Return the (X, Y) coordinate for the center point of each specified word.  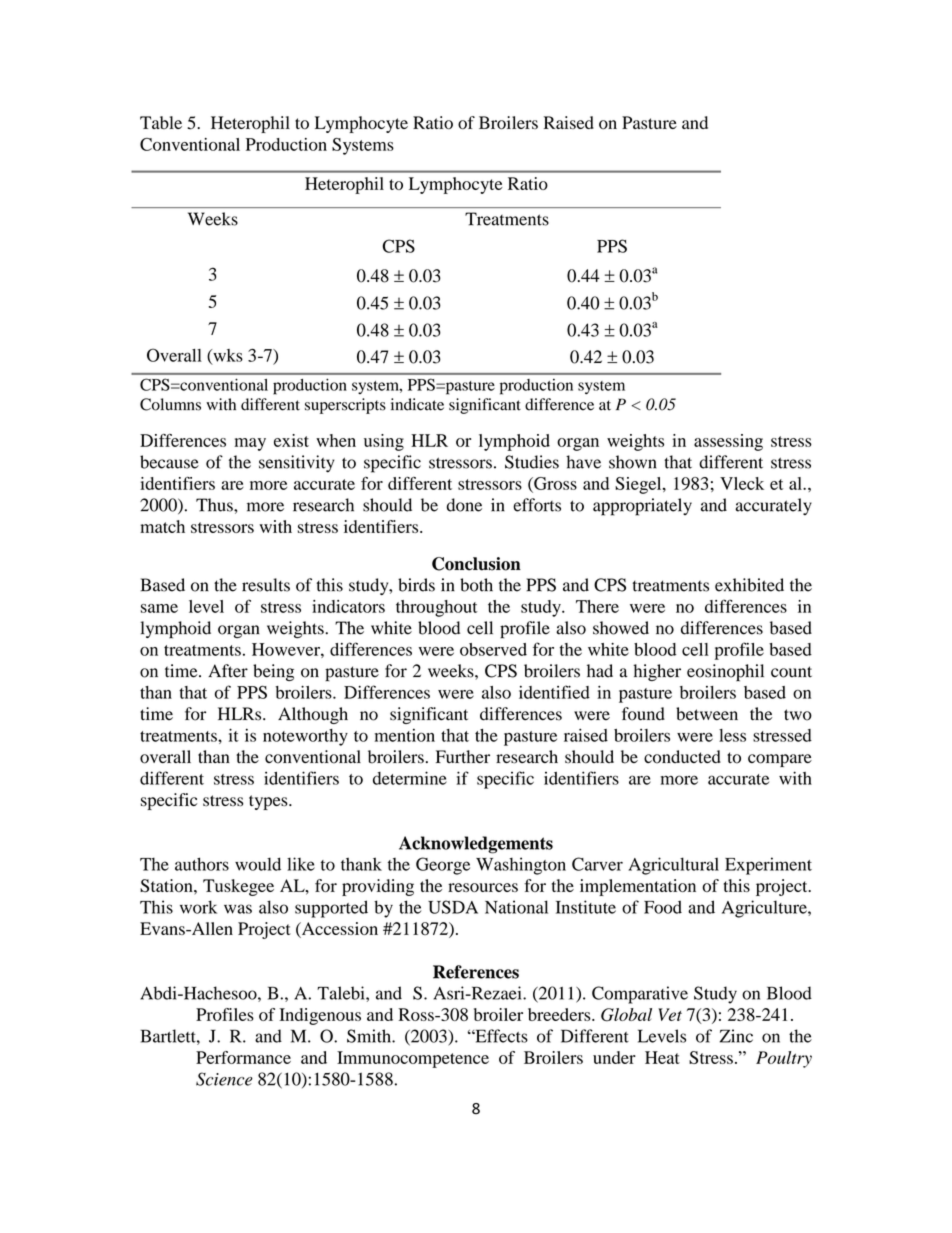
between (707, 714)
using (384, 442)
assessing (728, 442)
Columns (170, 404)
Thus (215, 505)
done (464, 505)
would (258, 864)
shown (633, 462)
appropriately (642, 507)
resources (483, 887)
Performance (243, 1057)
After (228, 671)
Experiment (768, 866)
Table (161, 122)
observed (493, 649)
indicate (417, 404)
